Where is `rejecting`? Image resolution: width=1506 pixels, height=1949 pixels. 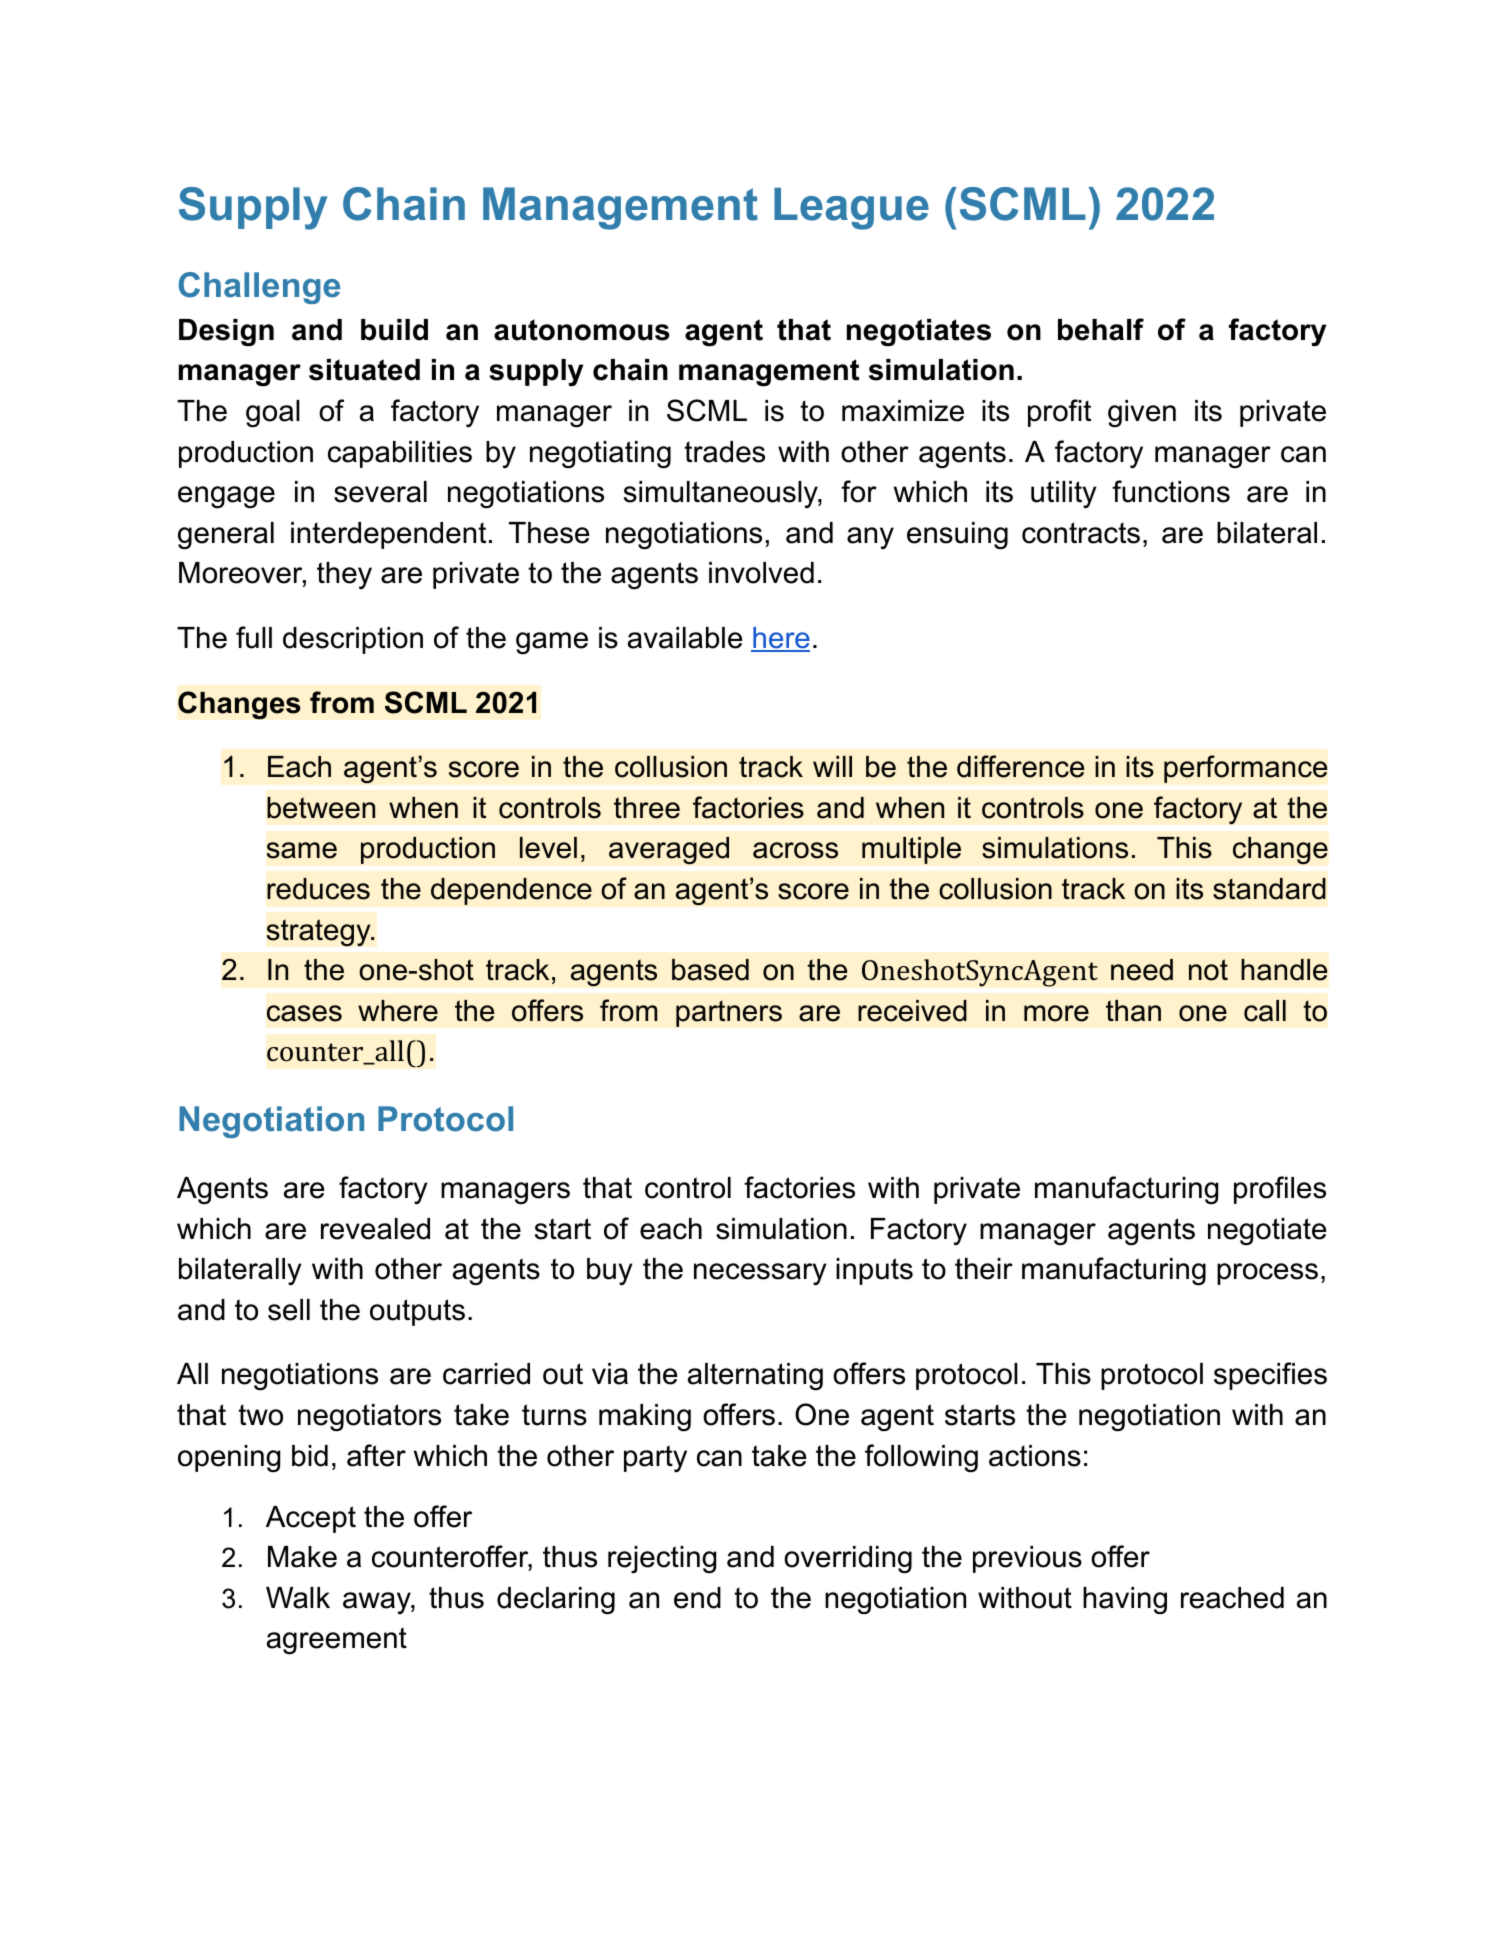
rejecting is located at coordinates (662, 1560).
